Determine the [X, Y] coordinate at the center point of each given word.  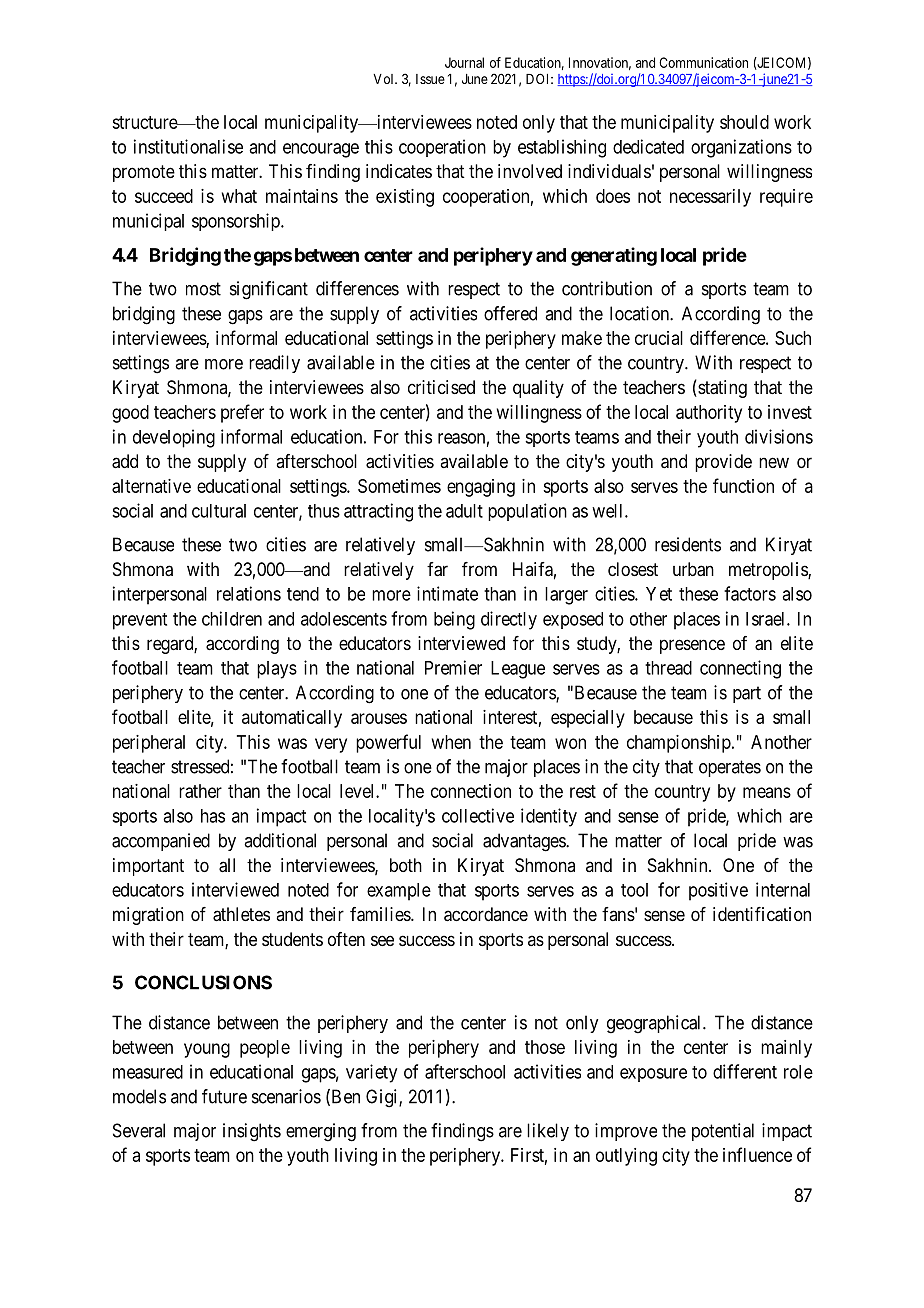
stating [721, 389]
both [406, 865]
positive [718, 891]
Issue [430, 79]
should [744, 122]
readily [274, 364]
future [224, 1096]
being [454, 620]
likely [548, 1132]
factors [750, 593]
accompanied [161, 842]
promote [144, 173]
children [232, 618]
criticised [441, 387]
